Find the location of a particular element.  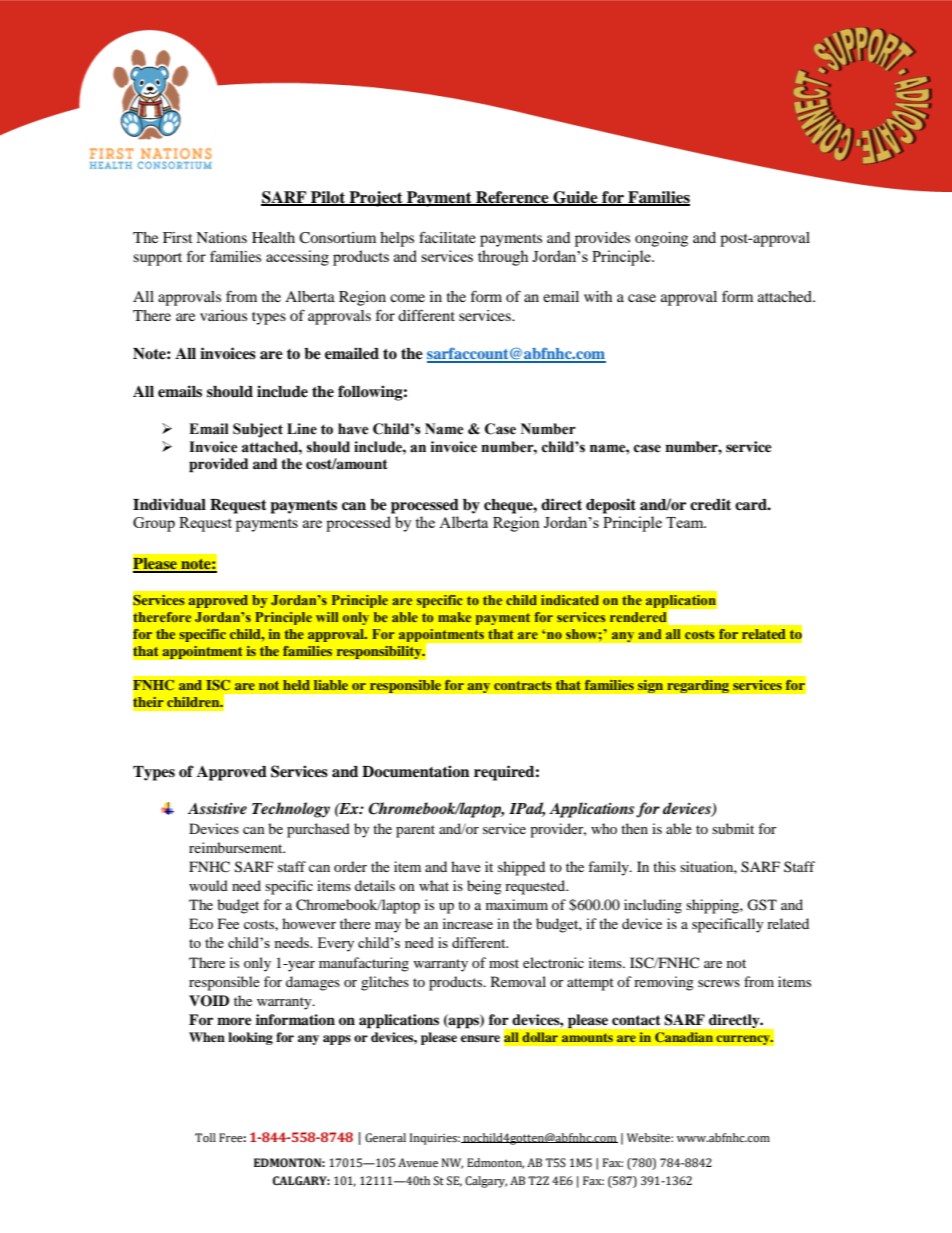

ongoing is located at coordinates (661, 239).
